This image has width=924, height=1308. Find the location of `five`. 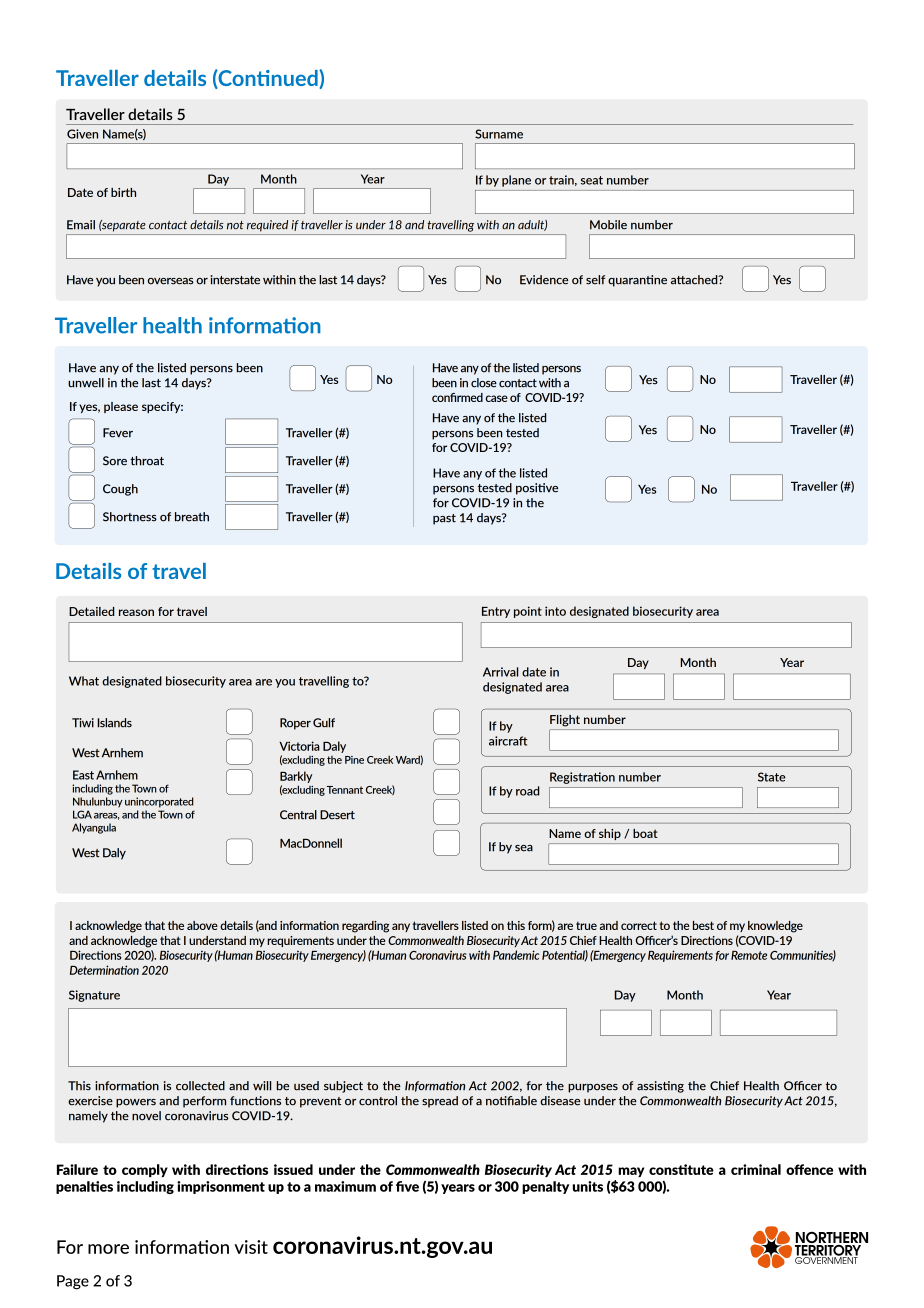

five is located at coordinates (407, 1186).
